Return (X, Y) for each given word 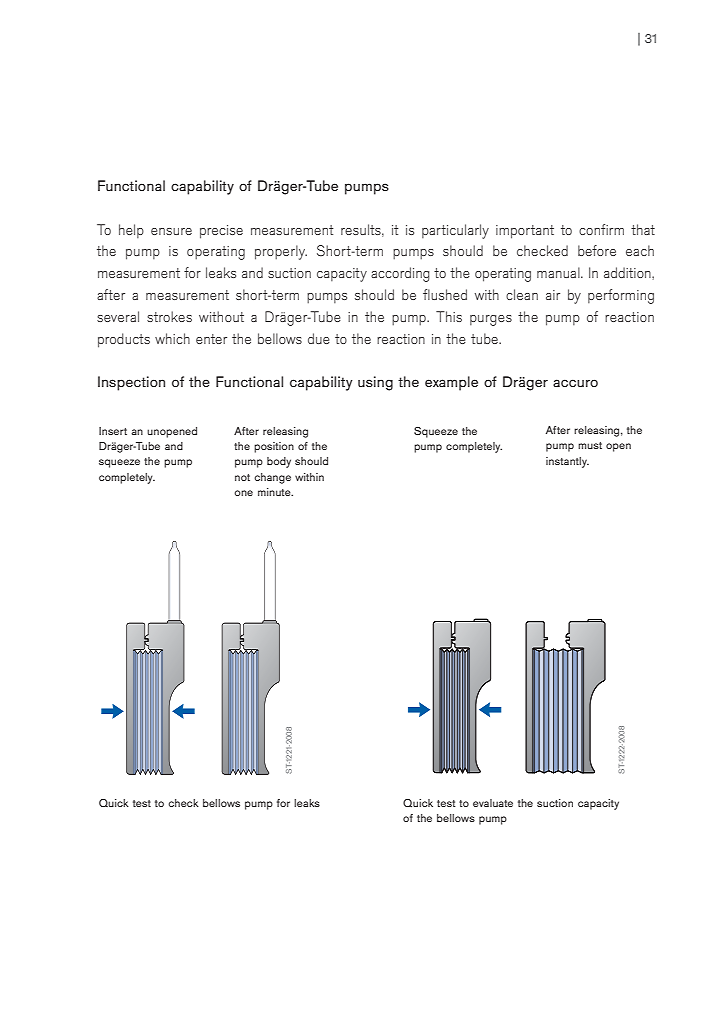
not (242, 477)
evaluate (493, 803)
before (597, 250)
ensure (171, 231)
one (243, 493)
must (590, 445)
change (272, 478)
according (400, 274)
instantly (567, 462)
